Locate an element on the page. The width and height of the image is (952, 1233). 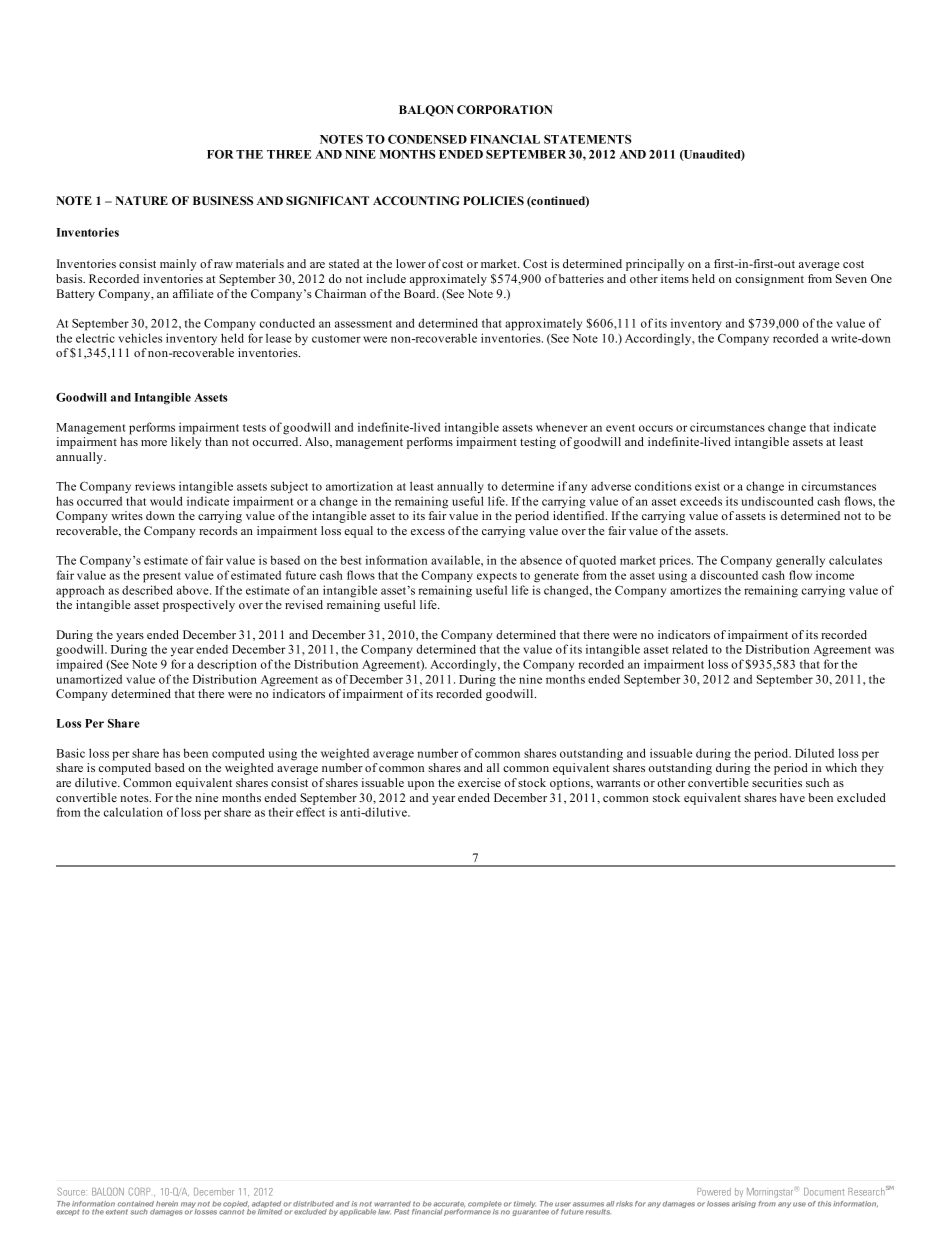
NATURE is located at coordinates (141, 201).
